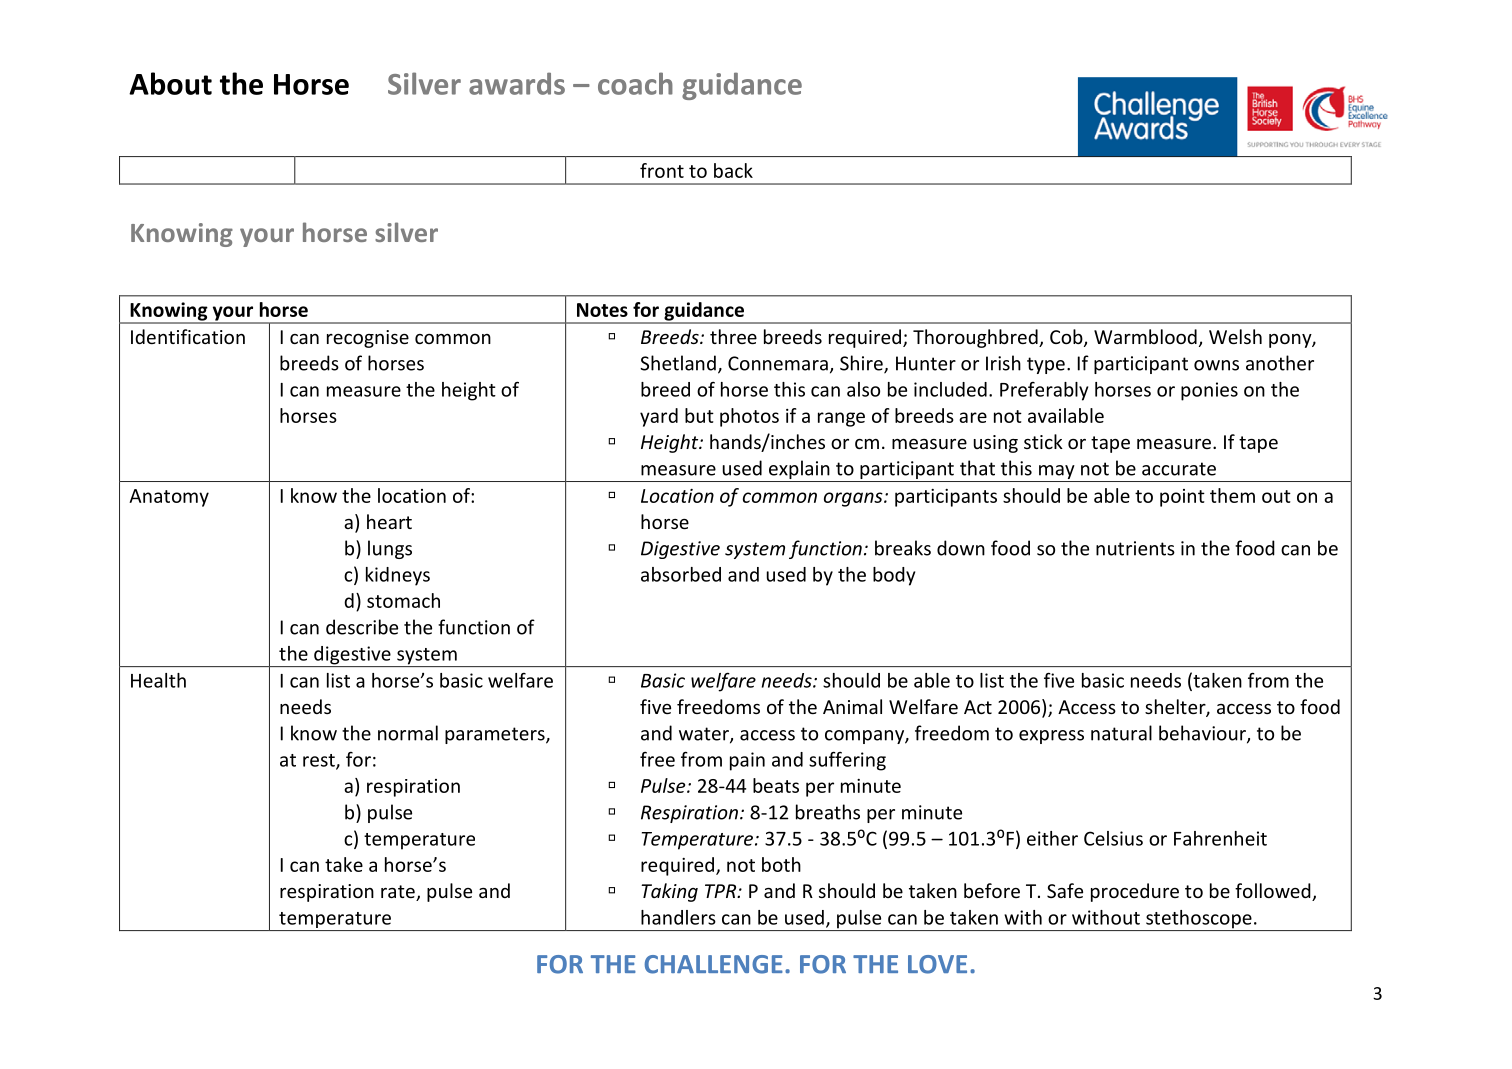 Image resolution: width=1512 pixels, height=1069 pixels. I want to click on handlers, so click(678, 917).
